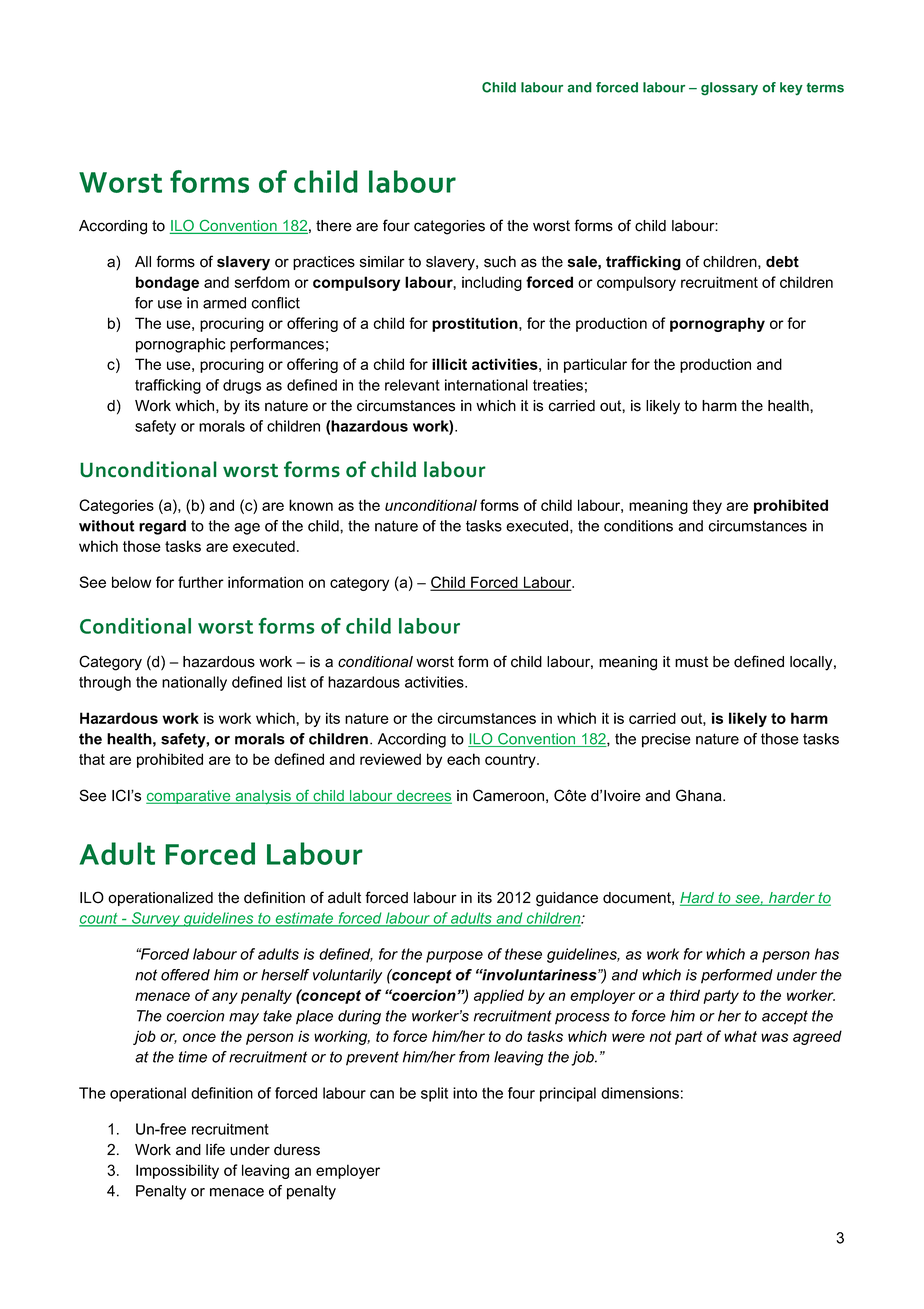  I want to click on must, so click(691, 662).
